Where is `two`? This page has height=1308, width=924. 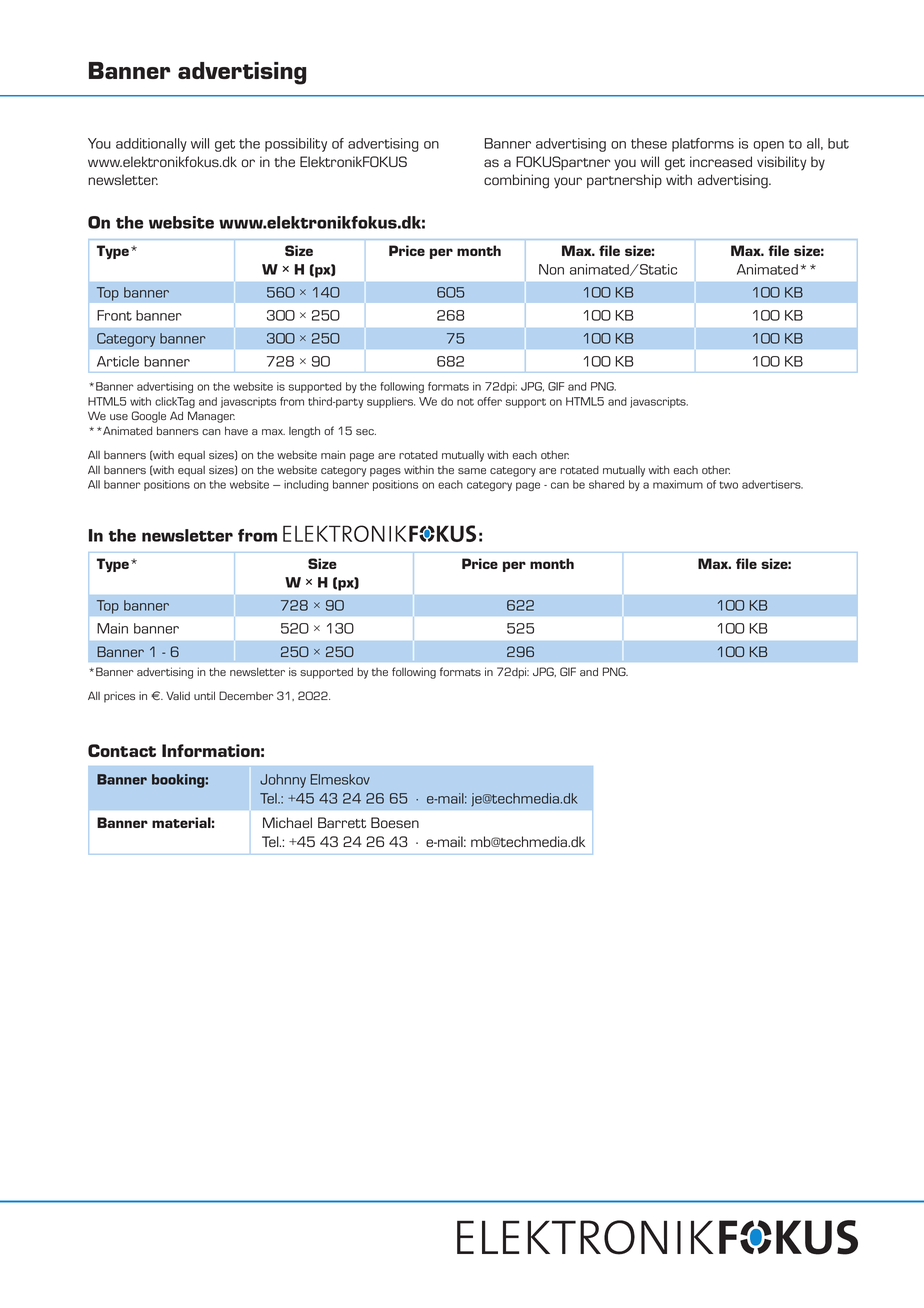 two is located at coordinates (728, 485).
